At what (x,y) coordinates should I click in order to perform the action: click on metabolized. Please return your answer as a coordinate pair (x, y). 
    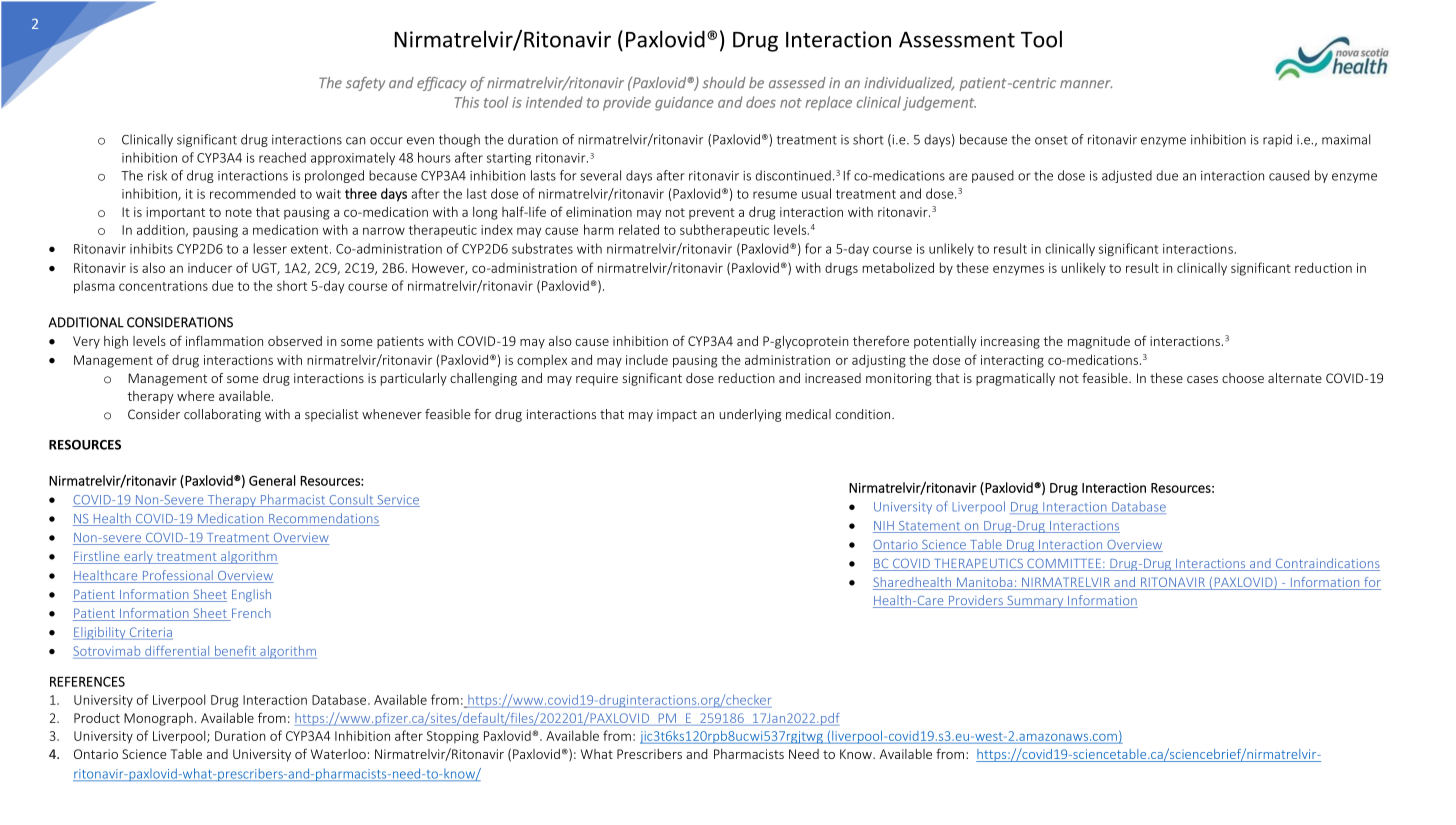
    Looking at the image, I should click on (898, 267).
